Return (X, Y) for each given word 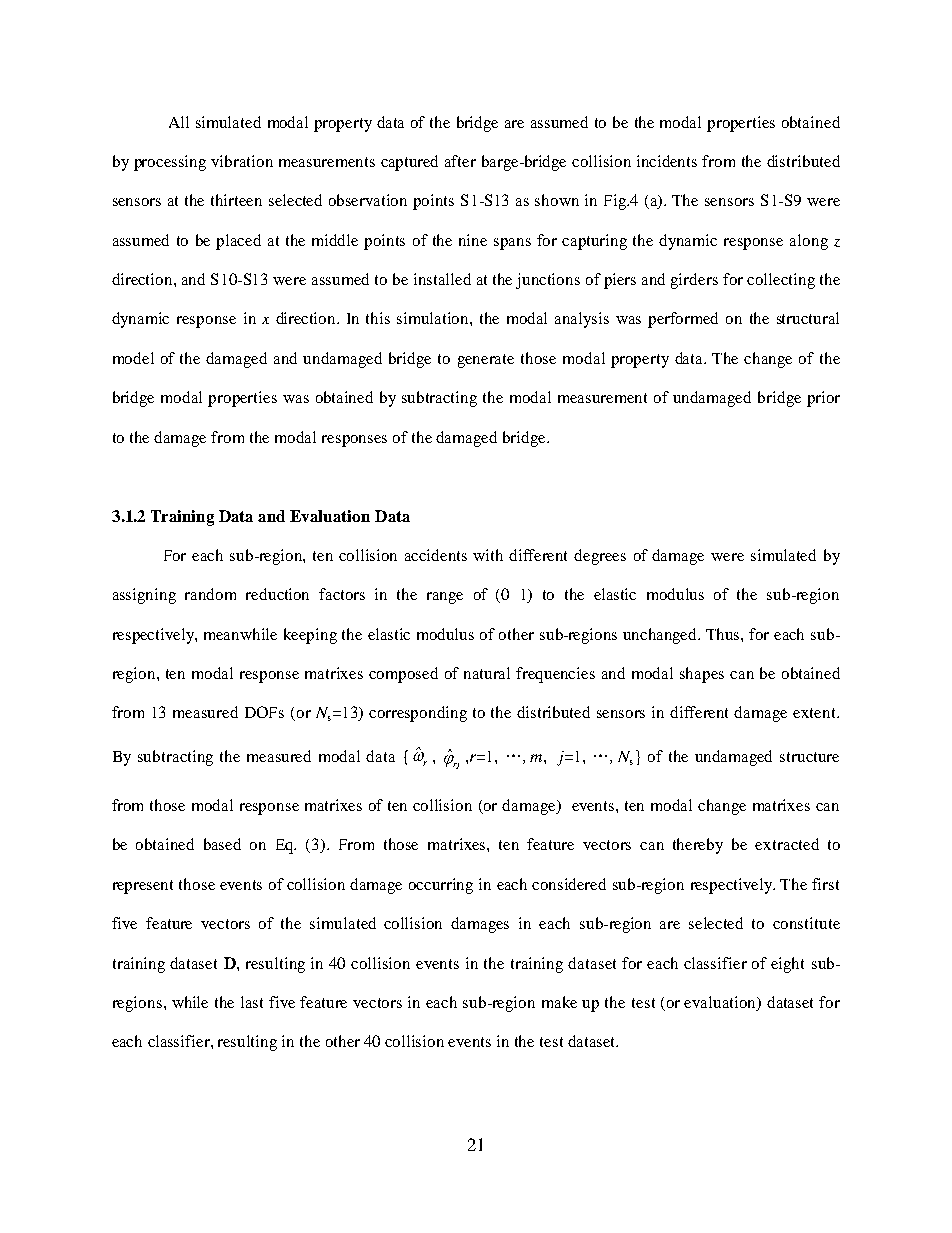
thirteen (236, 200)
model (133, 358)
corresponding (418, 714)
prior (823, 399)
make (559, 1002)
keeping (310, 636)
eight (787, 965)
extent (816, 713)
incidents (667, 161)
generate (486, 361)
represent (143, 887)
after (460, 161)
